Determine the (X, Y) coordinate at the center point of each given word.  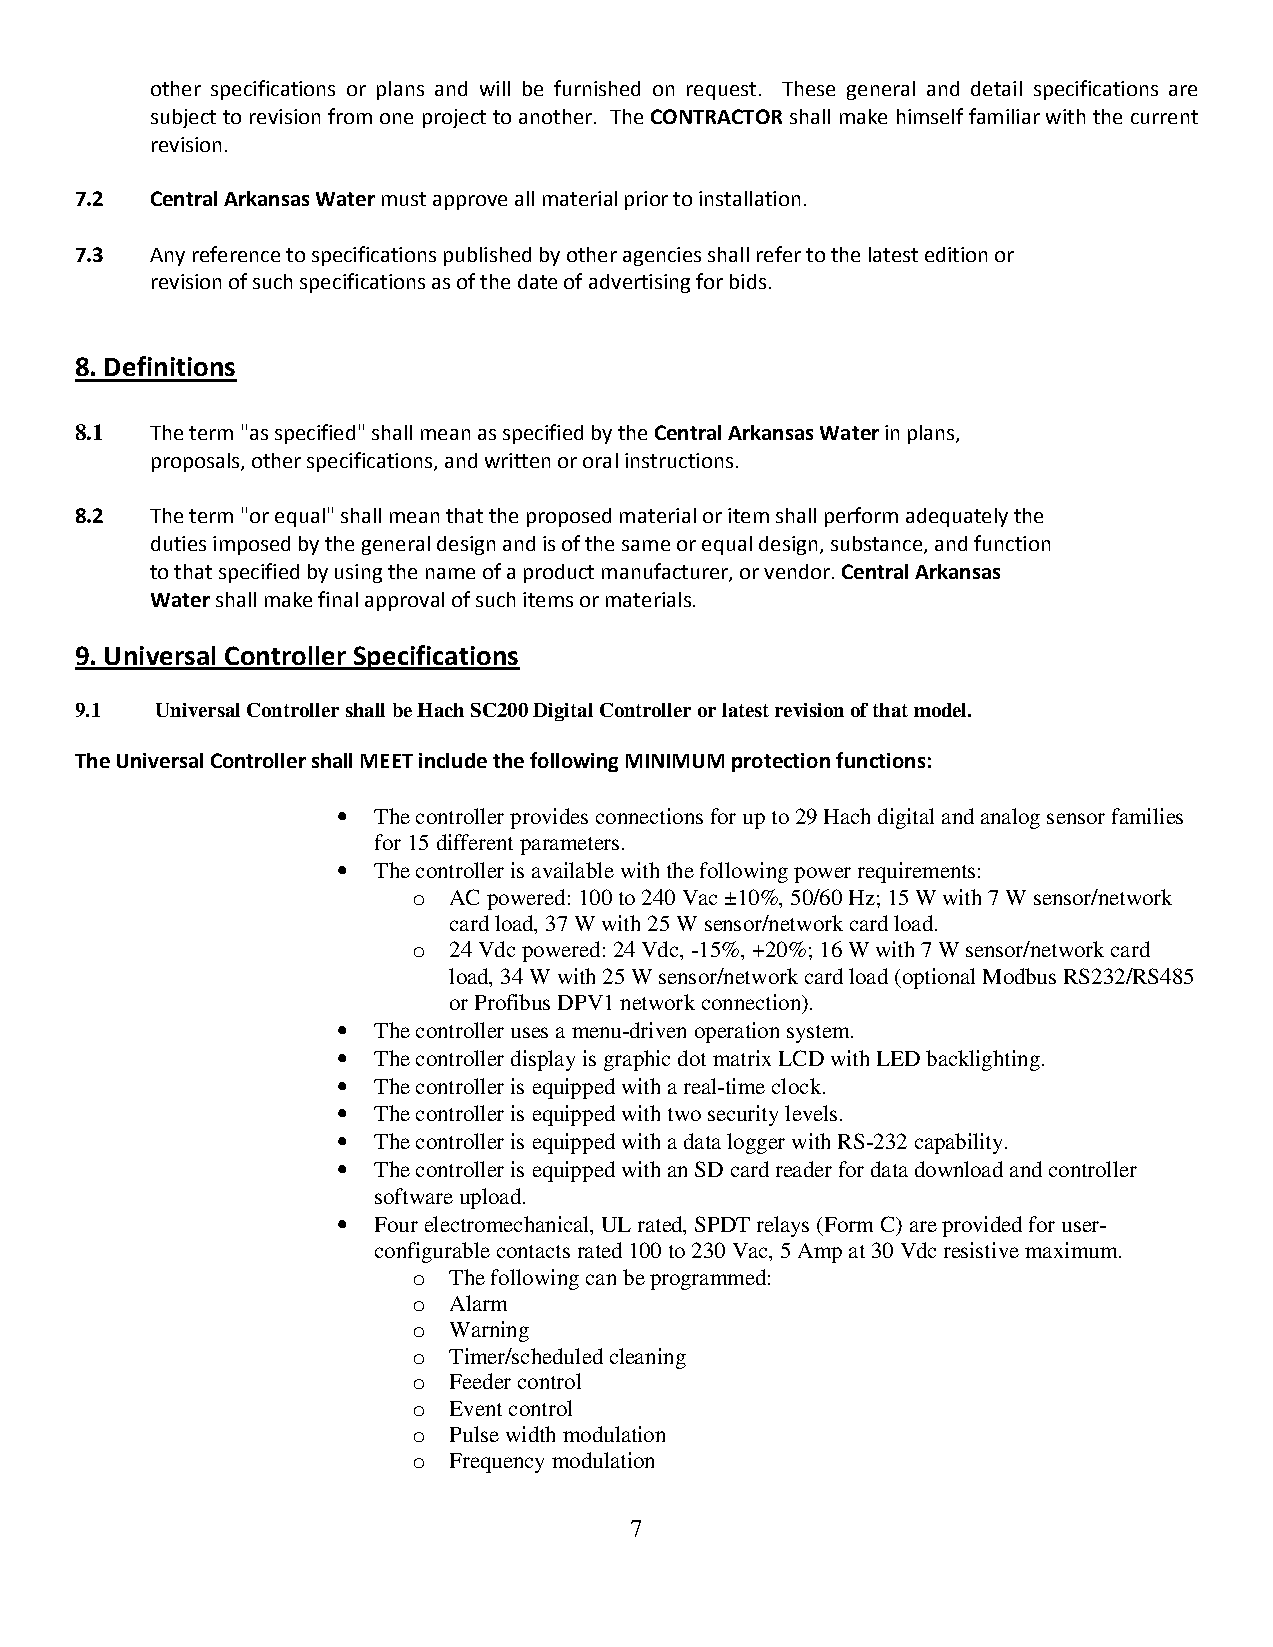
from (350, 116)
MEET (387, 761)
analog (1010, 818)
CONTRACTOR (716, 116)
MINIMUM (675, 761)
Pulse (474, 1434)
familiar (1004, 116)
